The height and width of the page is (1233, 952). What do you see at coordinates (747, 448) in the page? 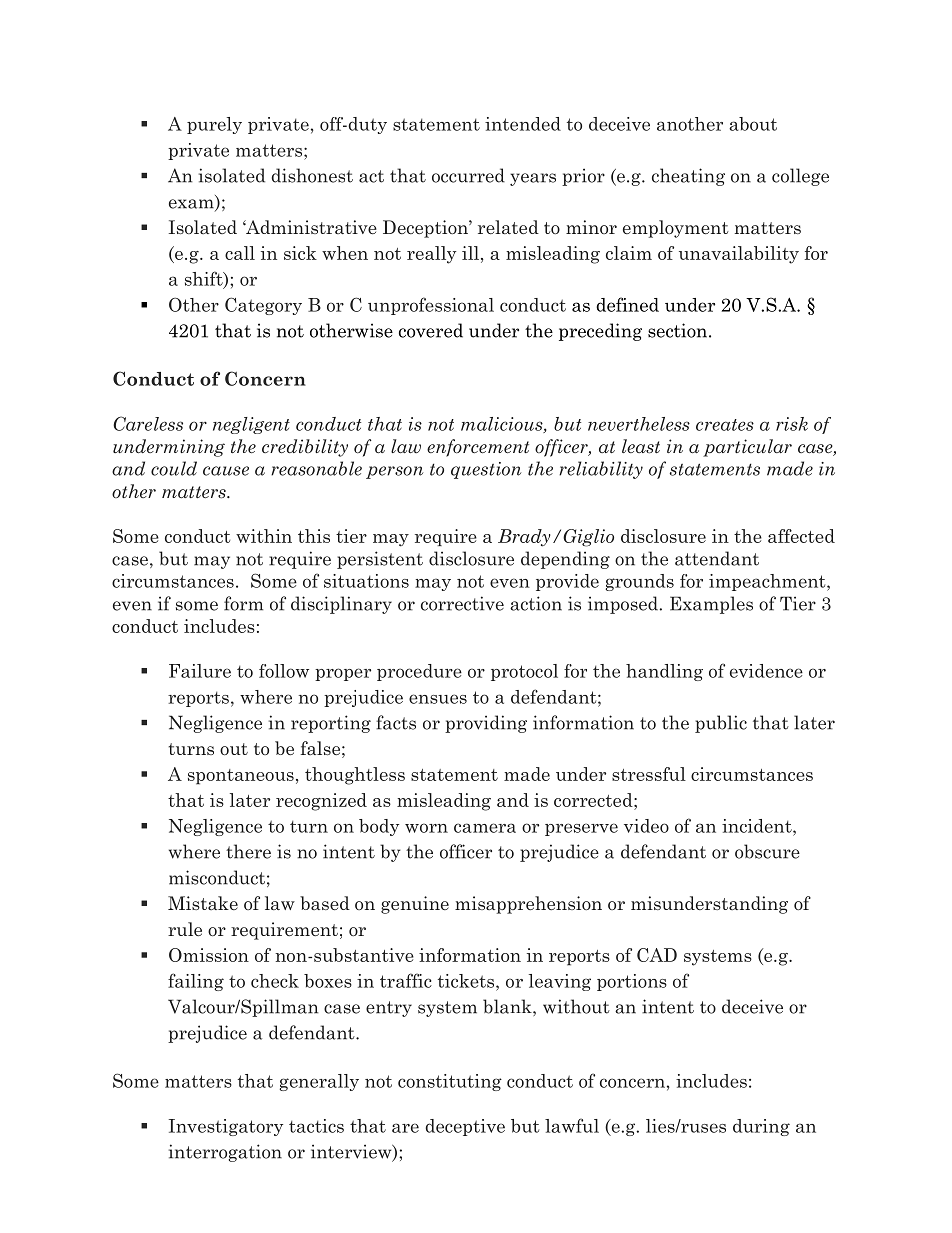
I see `particular` at bounding box center [747, 448].
